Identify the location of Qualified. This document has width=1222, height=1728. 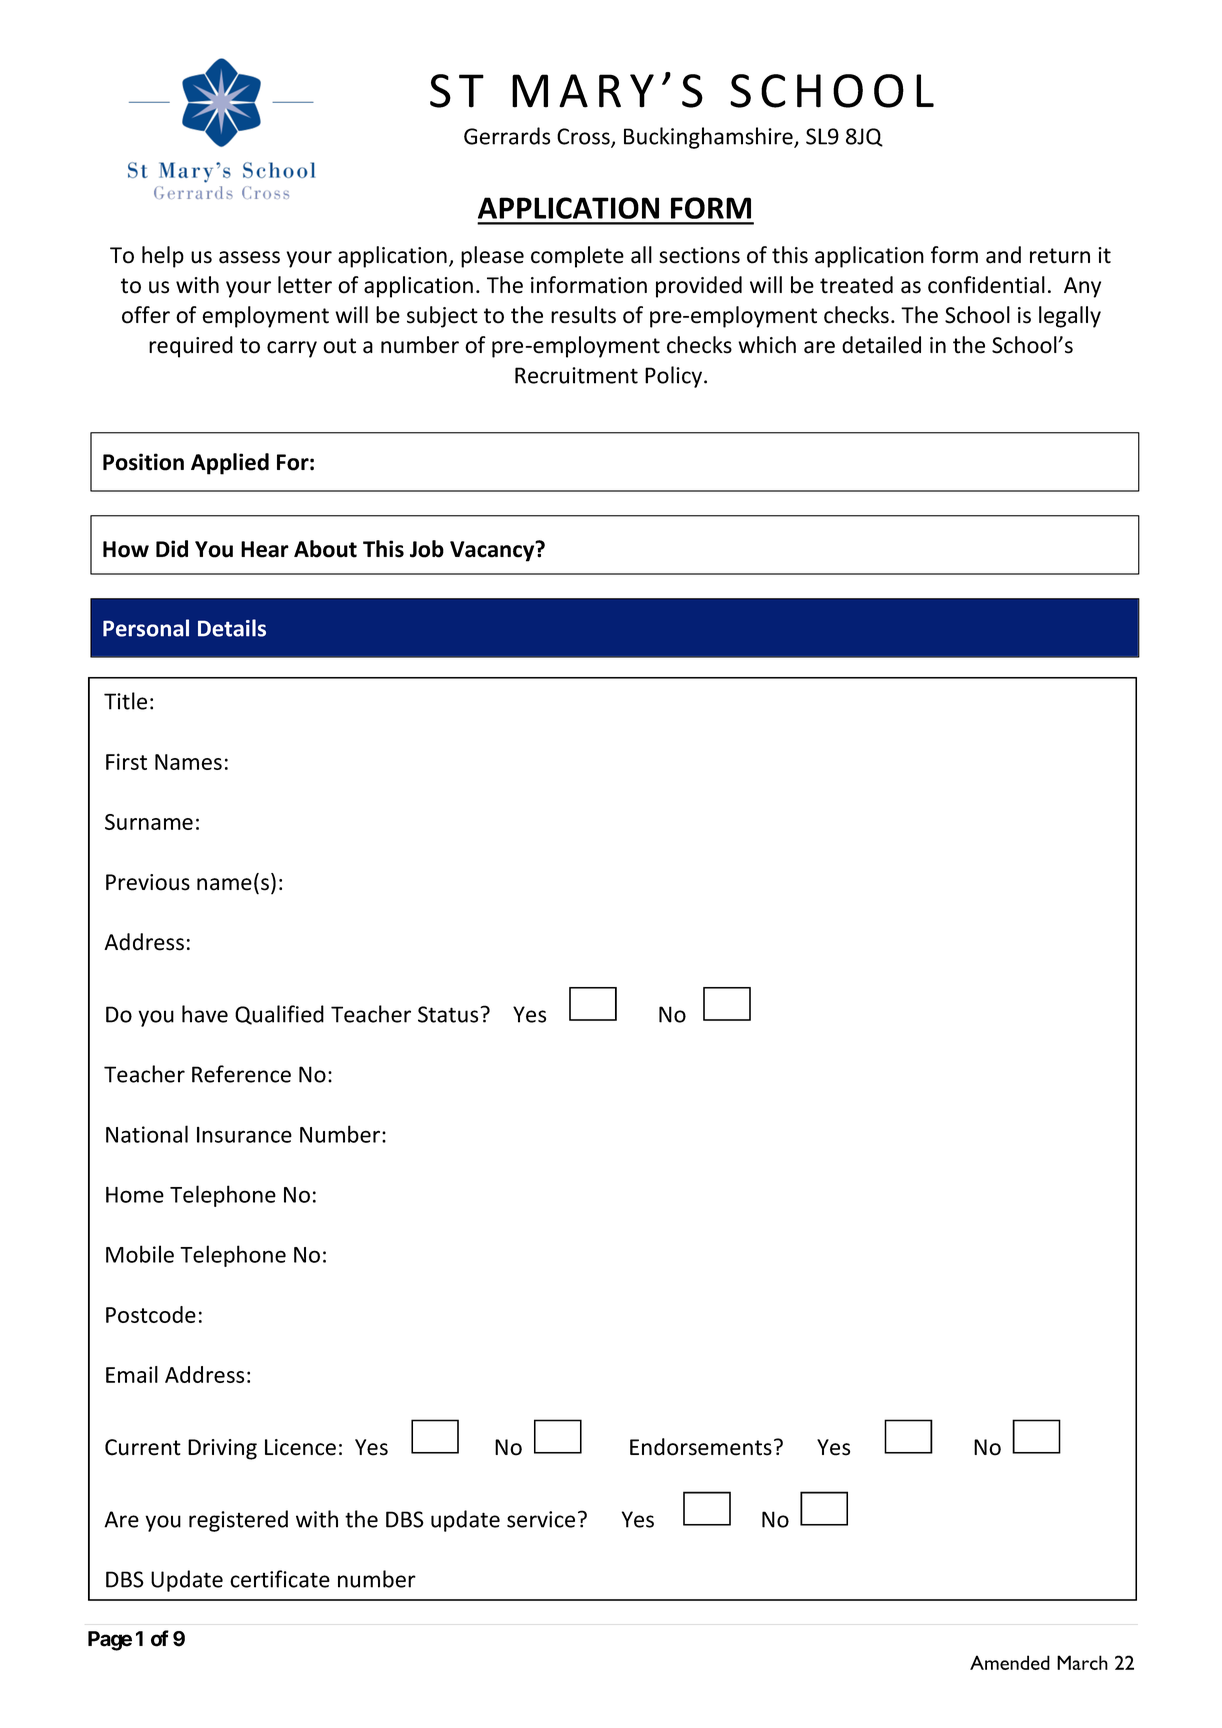
(279, 1015).
